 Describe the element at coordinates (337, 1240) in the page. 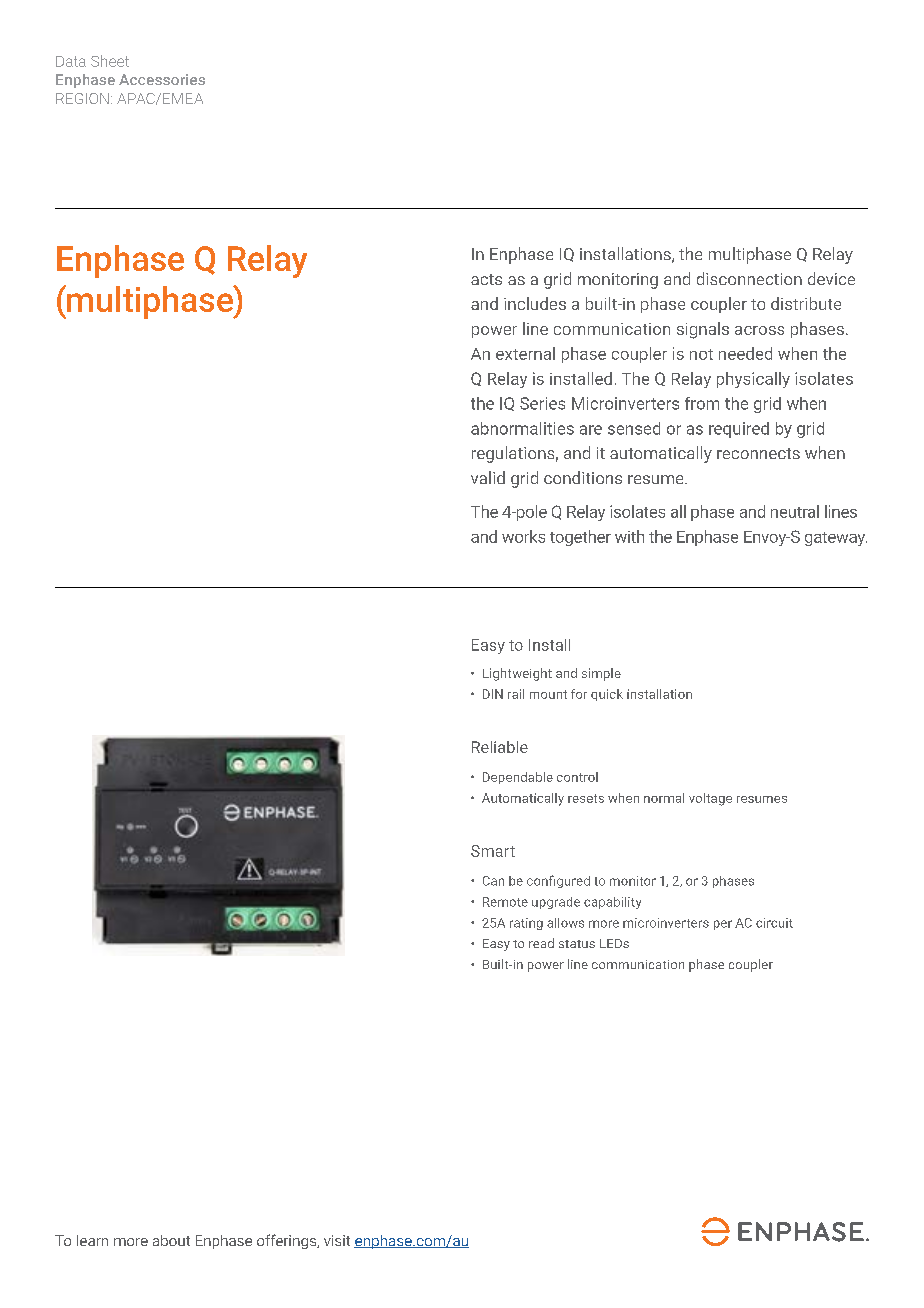

I see `visit` at that location.
